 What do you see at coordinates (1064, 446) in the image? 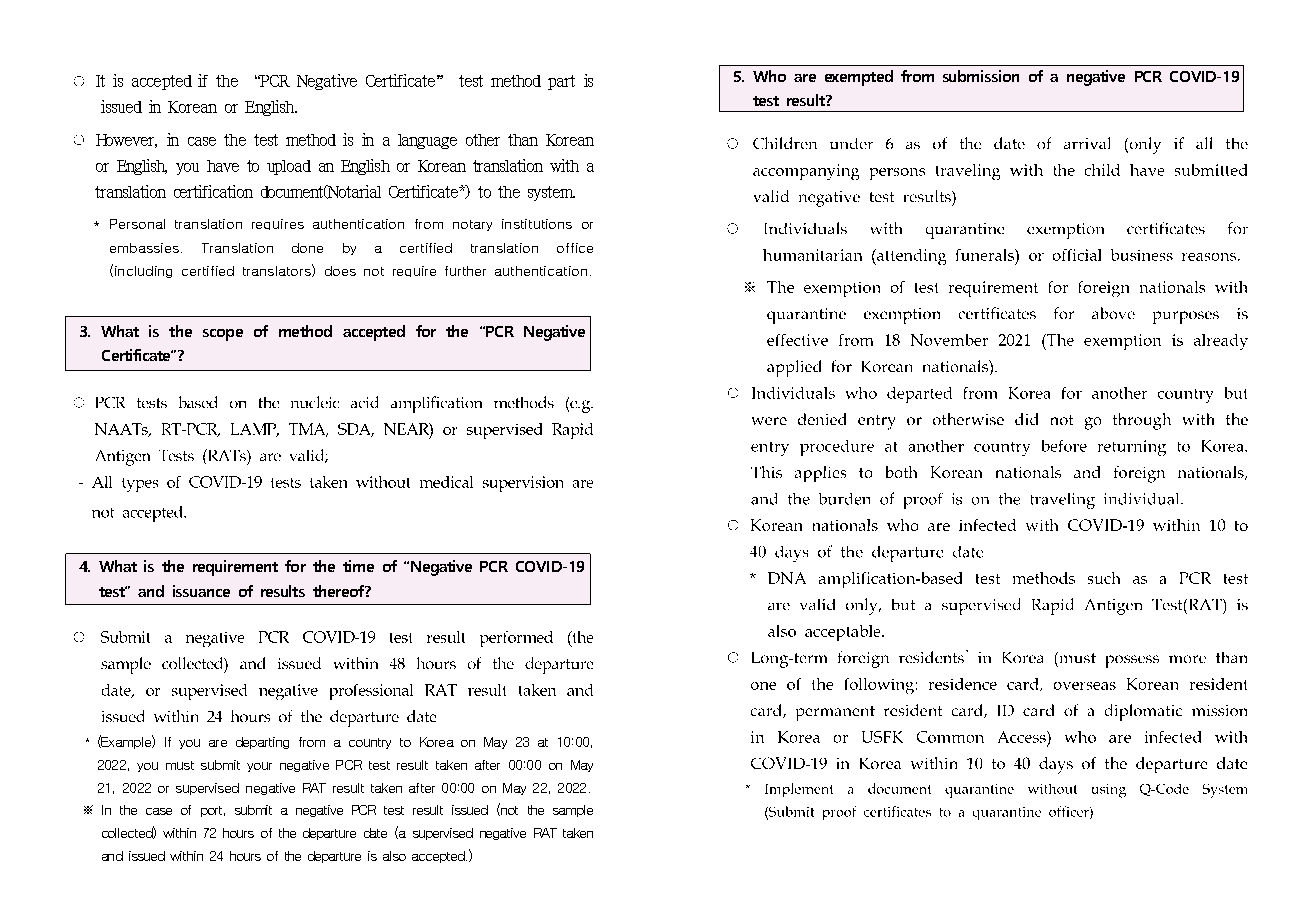
I see `before` at bounding box center [1064, 446].
